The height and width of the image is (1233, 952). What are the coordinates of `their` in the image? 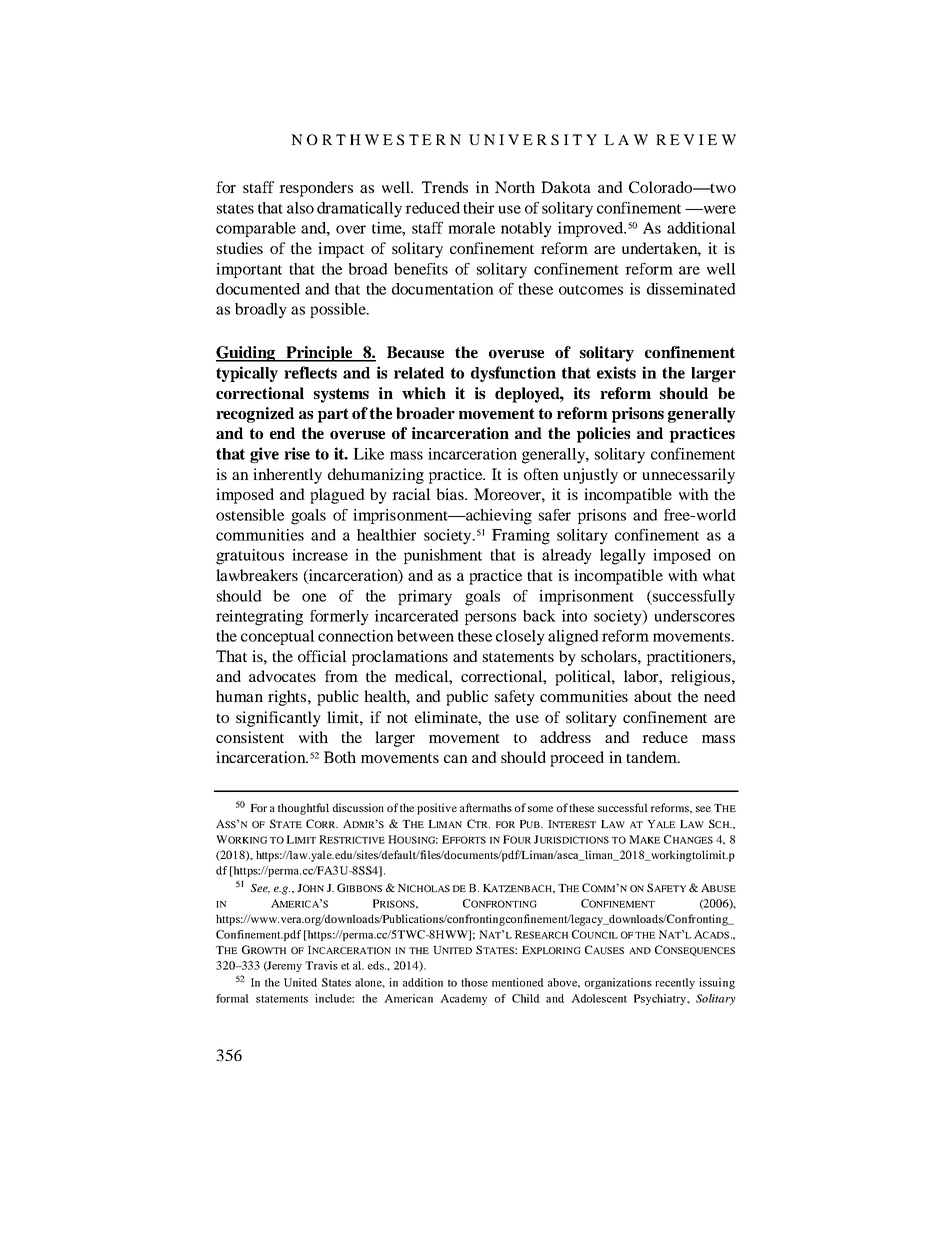 It's located at (478, 208).
